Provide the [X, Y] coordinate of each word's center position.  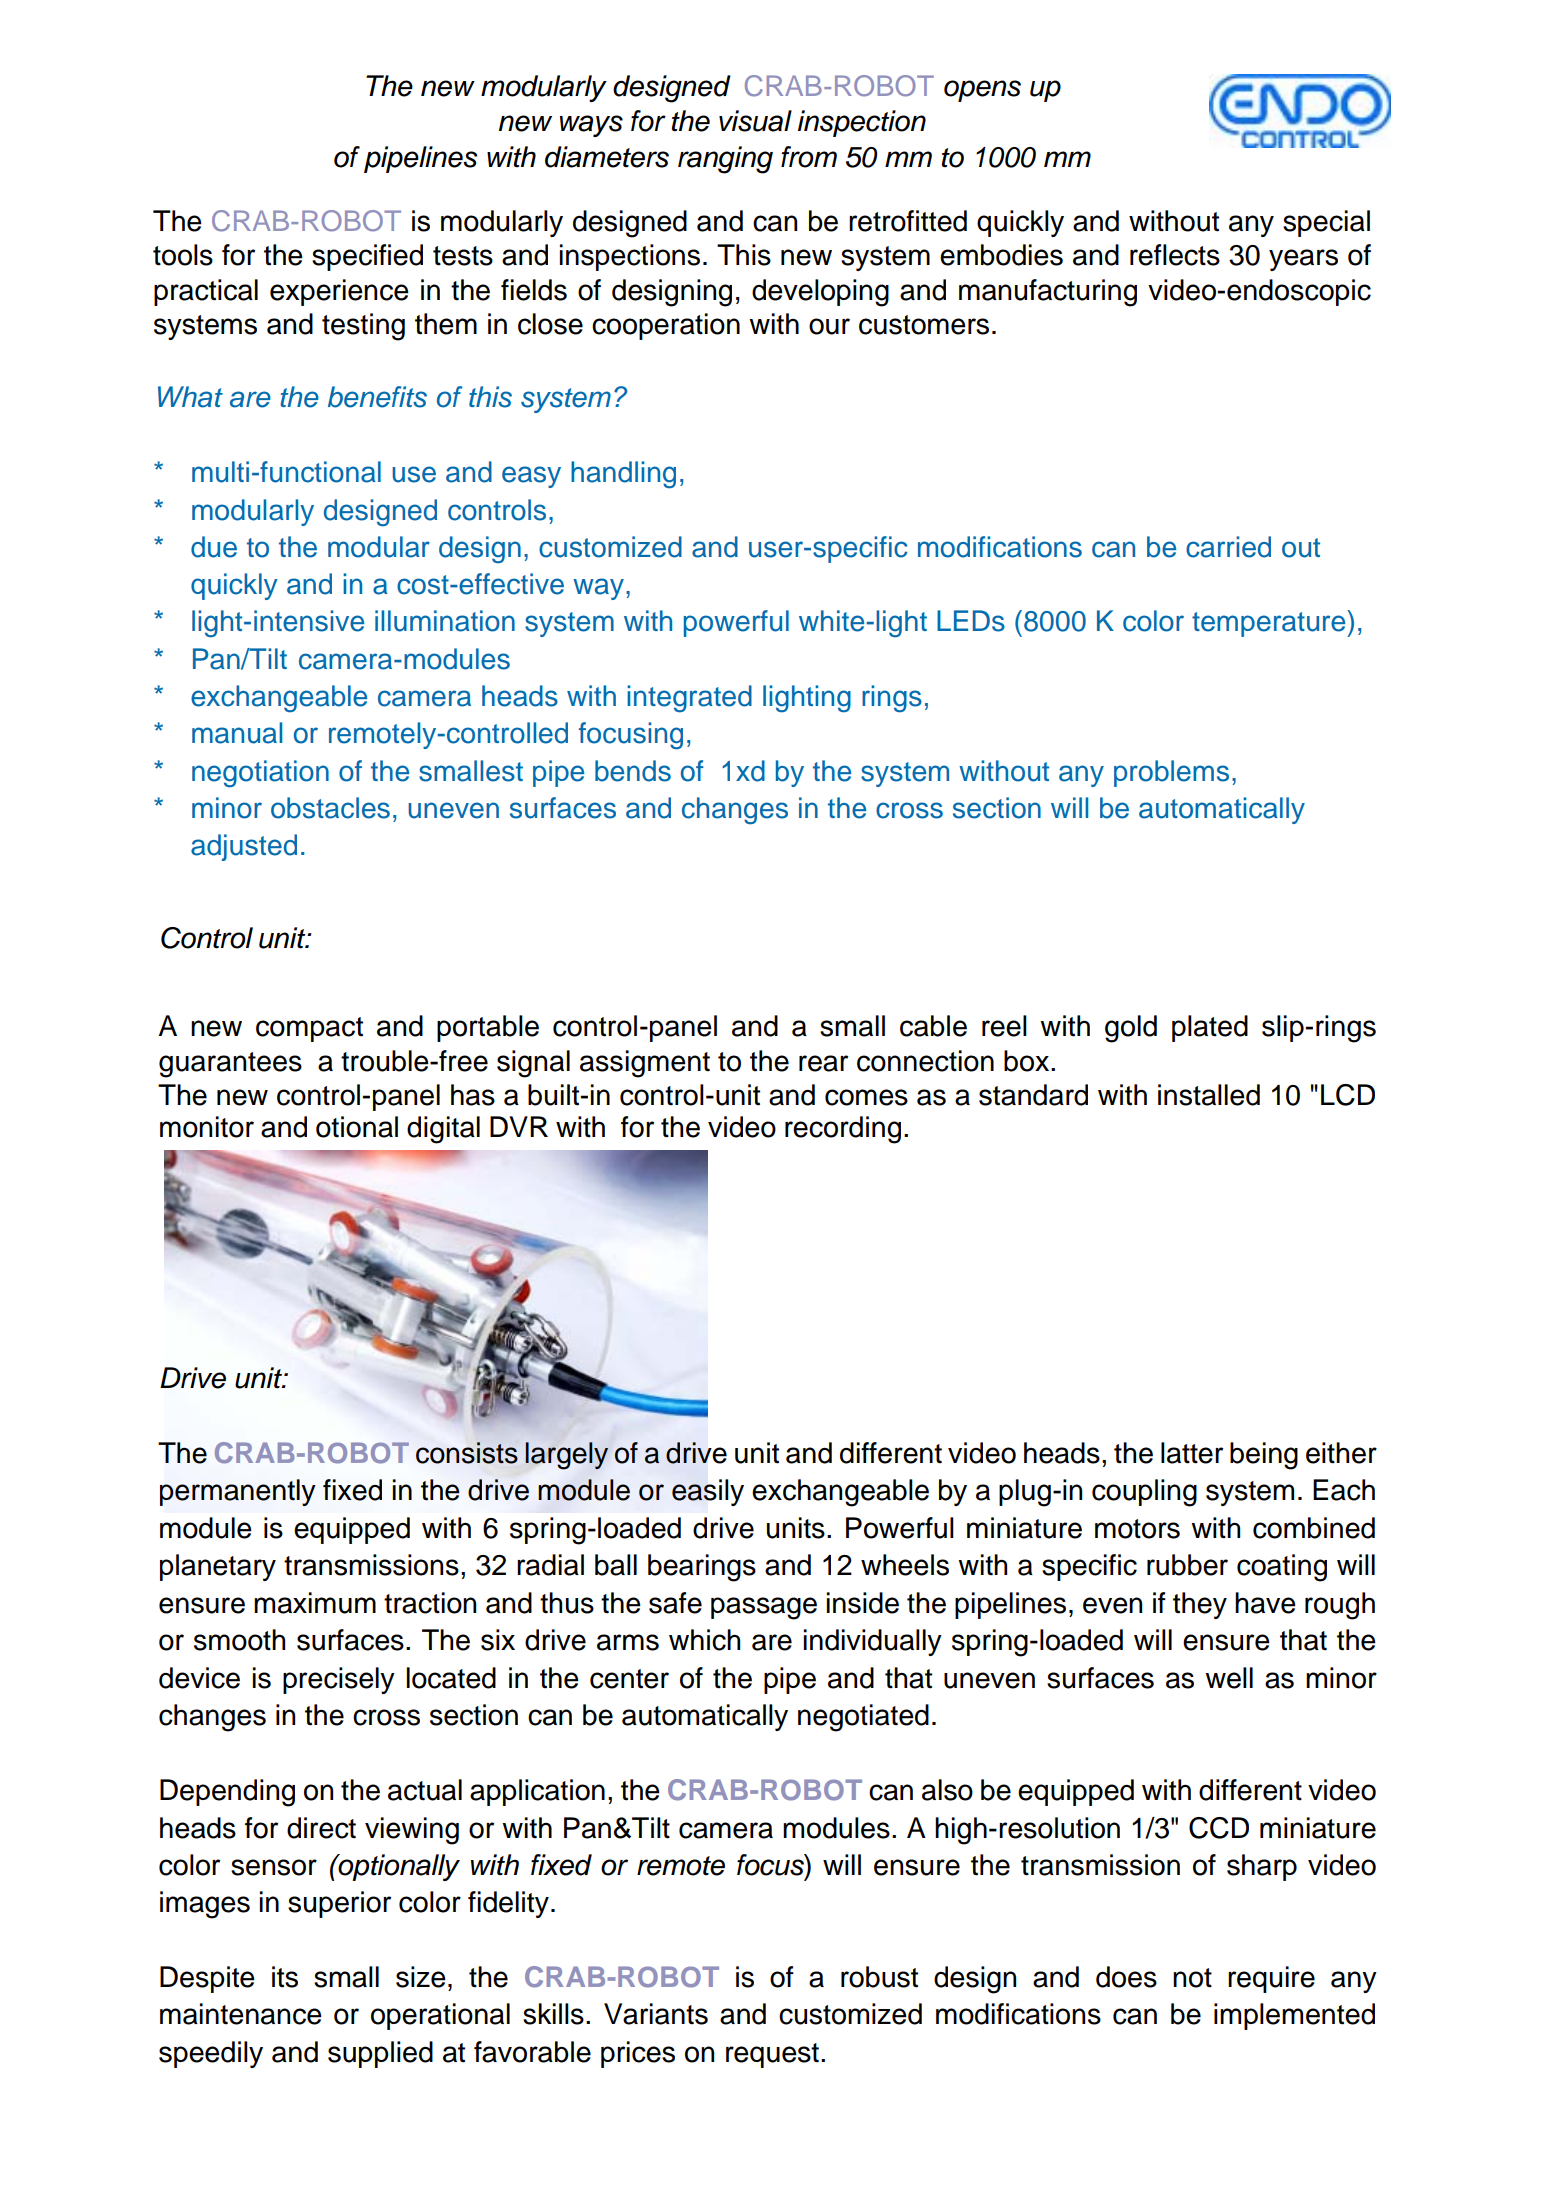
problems [1171, 773]
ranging [725, 160]
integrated [689, 699]
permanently [238, 1492]
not [1192, 1978]
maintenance [241, 2014]
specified [367, 257]
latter [1192, 1453]
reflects [1175, 255]
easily [708, 1492]
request [772, 2055]
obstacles [330, 808]
